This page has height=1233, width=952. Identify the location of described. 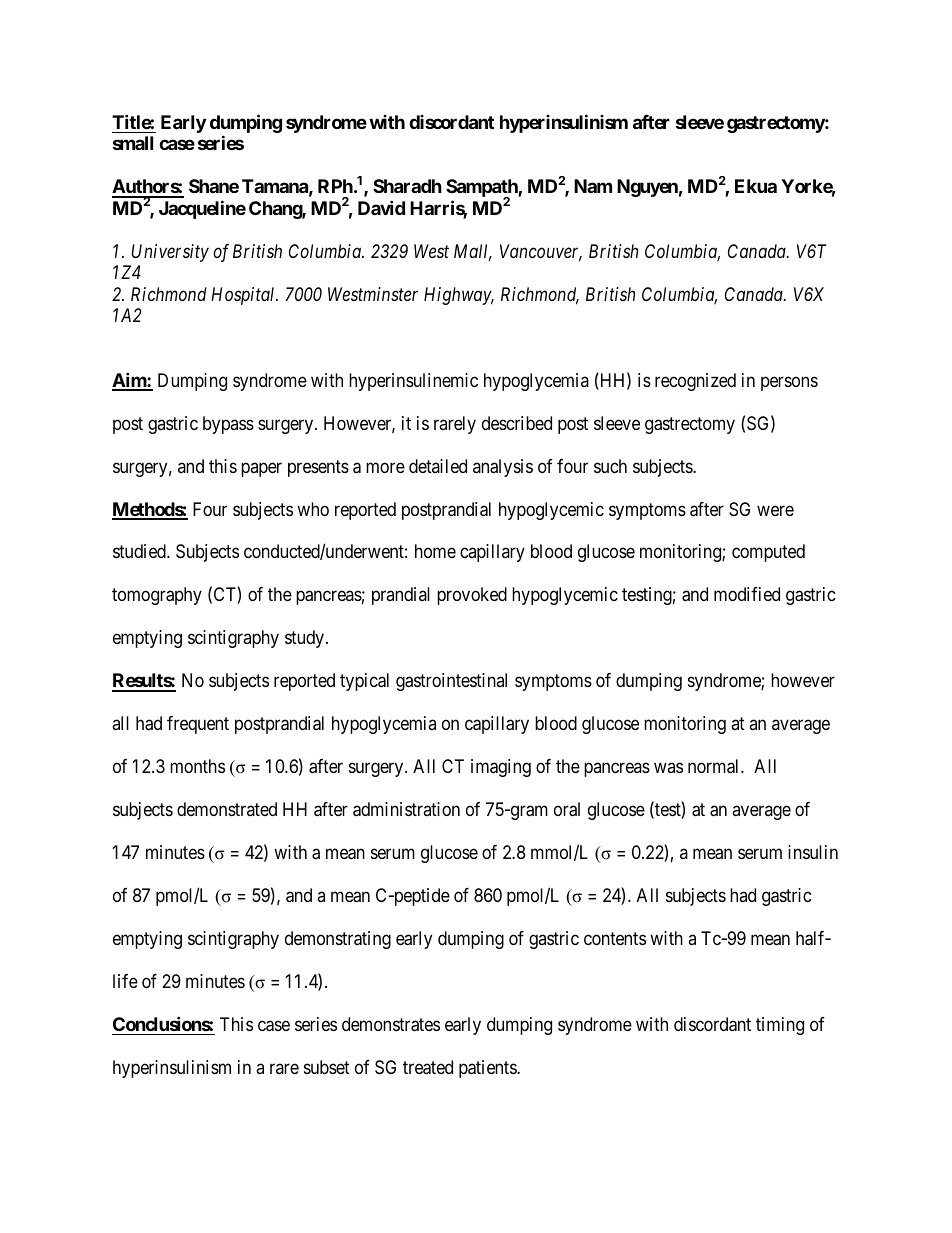
(517, 423).
